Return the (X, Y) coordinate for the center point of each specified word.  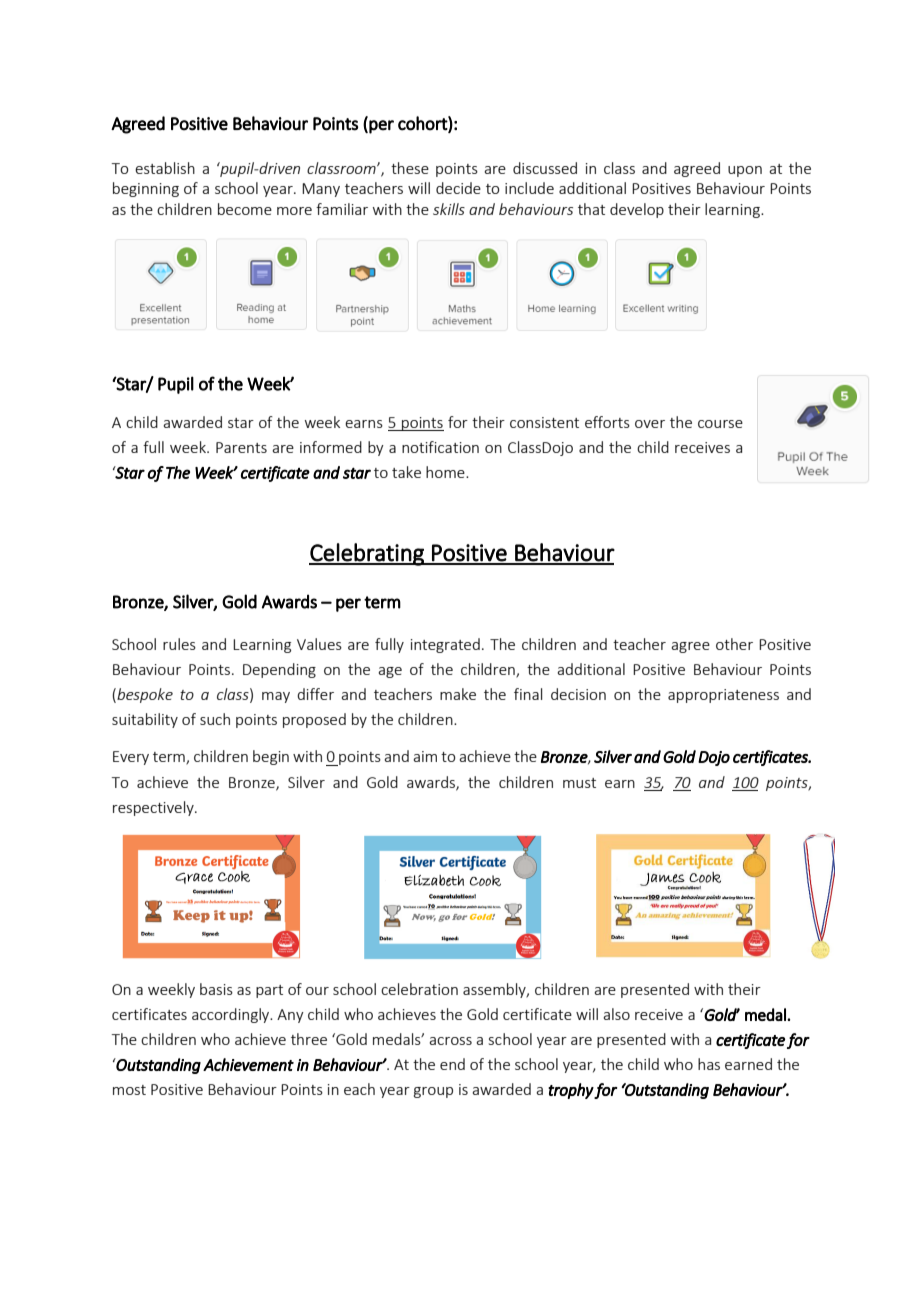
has (709, 1064)
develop (637, 210)
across (450, 1041)
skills (449, 209)
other (734, 644)
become (245, 209)
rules (179, 644)
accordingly (232, 1015)
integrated (445, 645)
